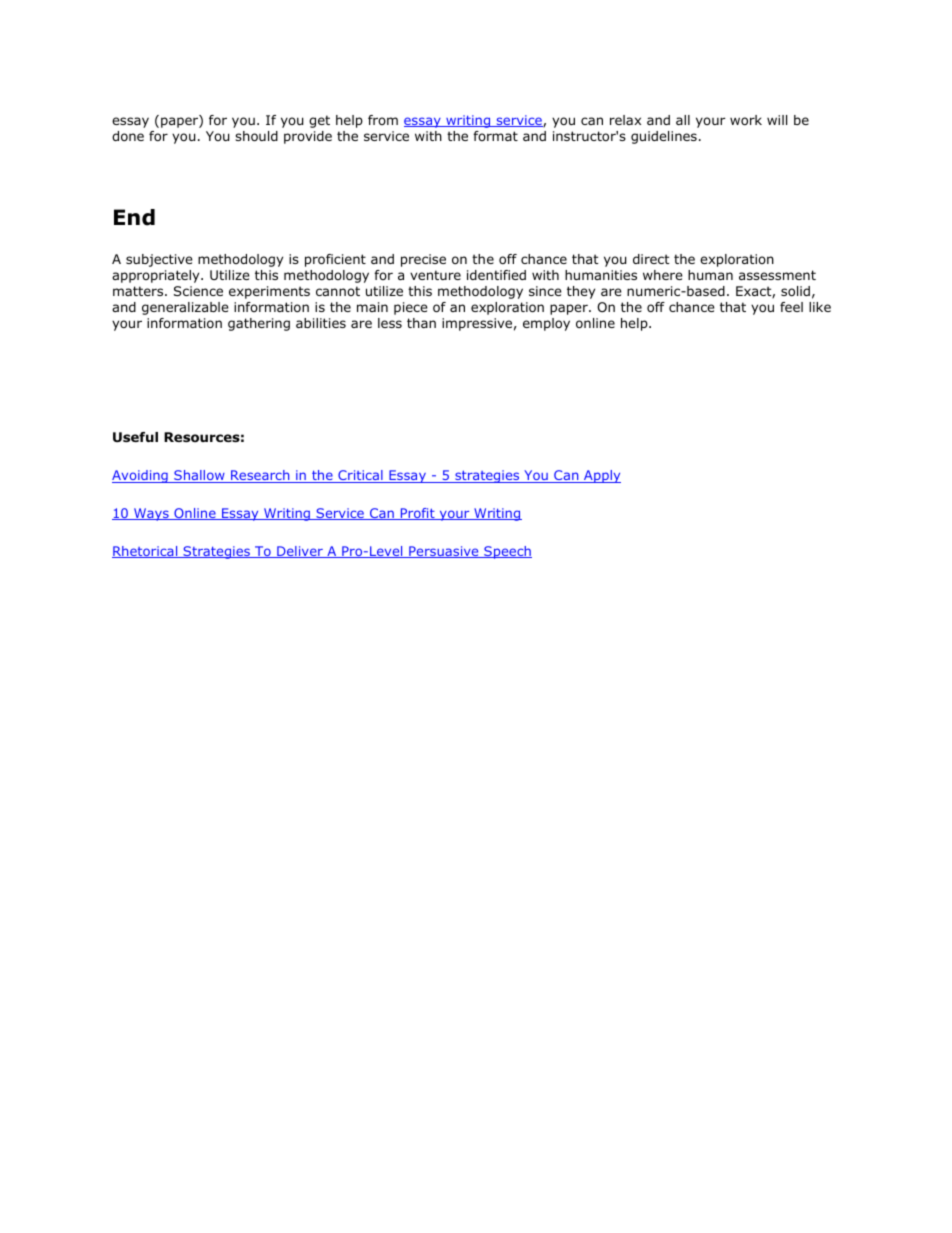 Image resolution: width=952 pixels, height=1233 pixels. I want to click on direct, so click(651, 259).
